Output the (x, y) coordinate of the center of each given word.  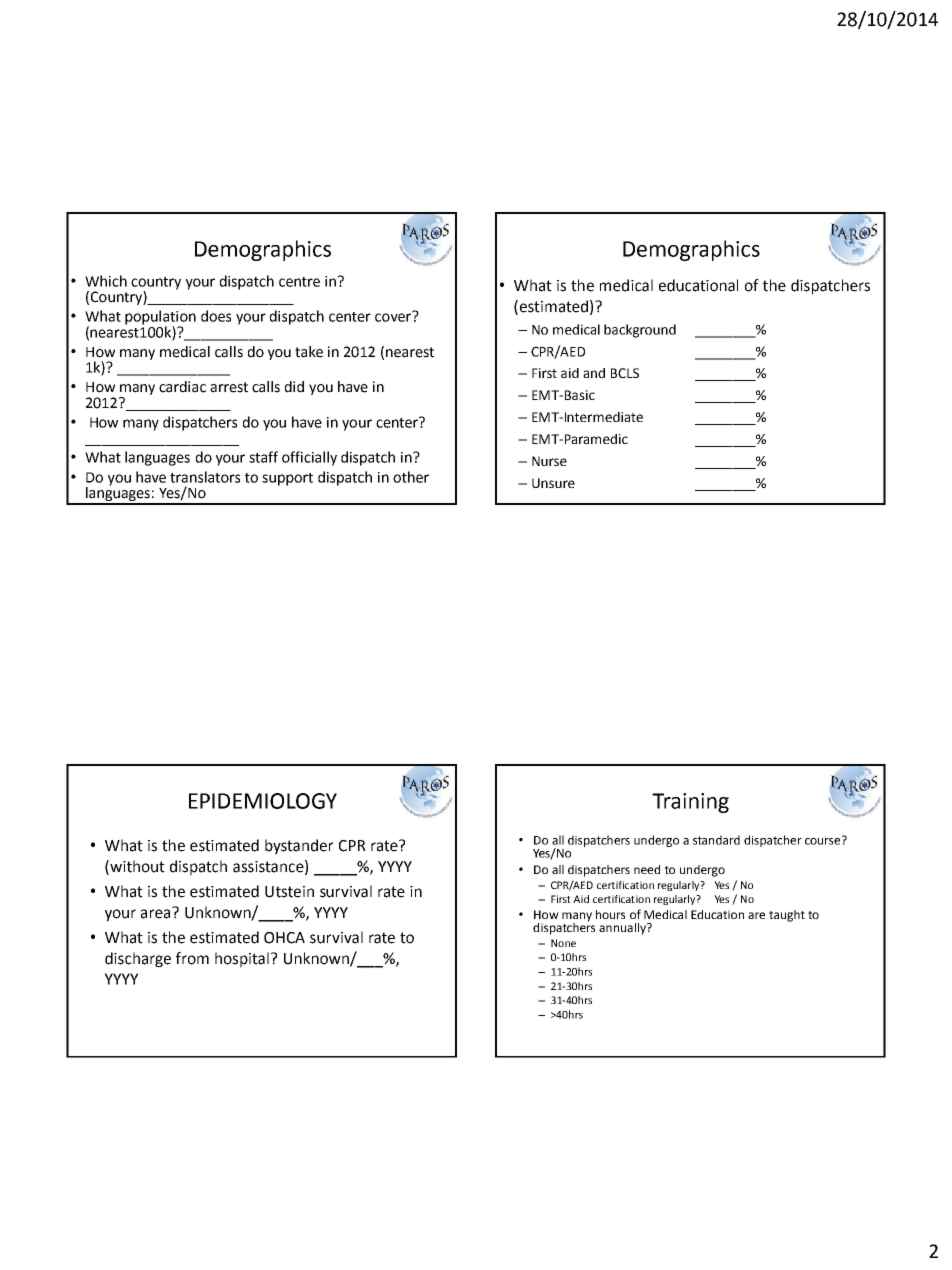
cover (394, 316)
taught (787, 916)
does (216, 316)
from (192, 958)
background (640, 331)
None (563, 943)
